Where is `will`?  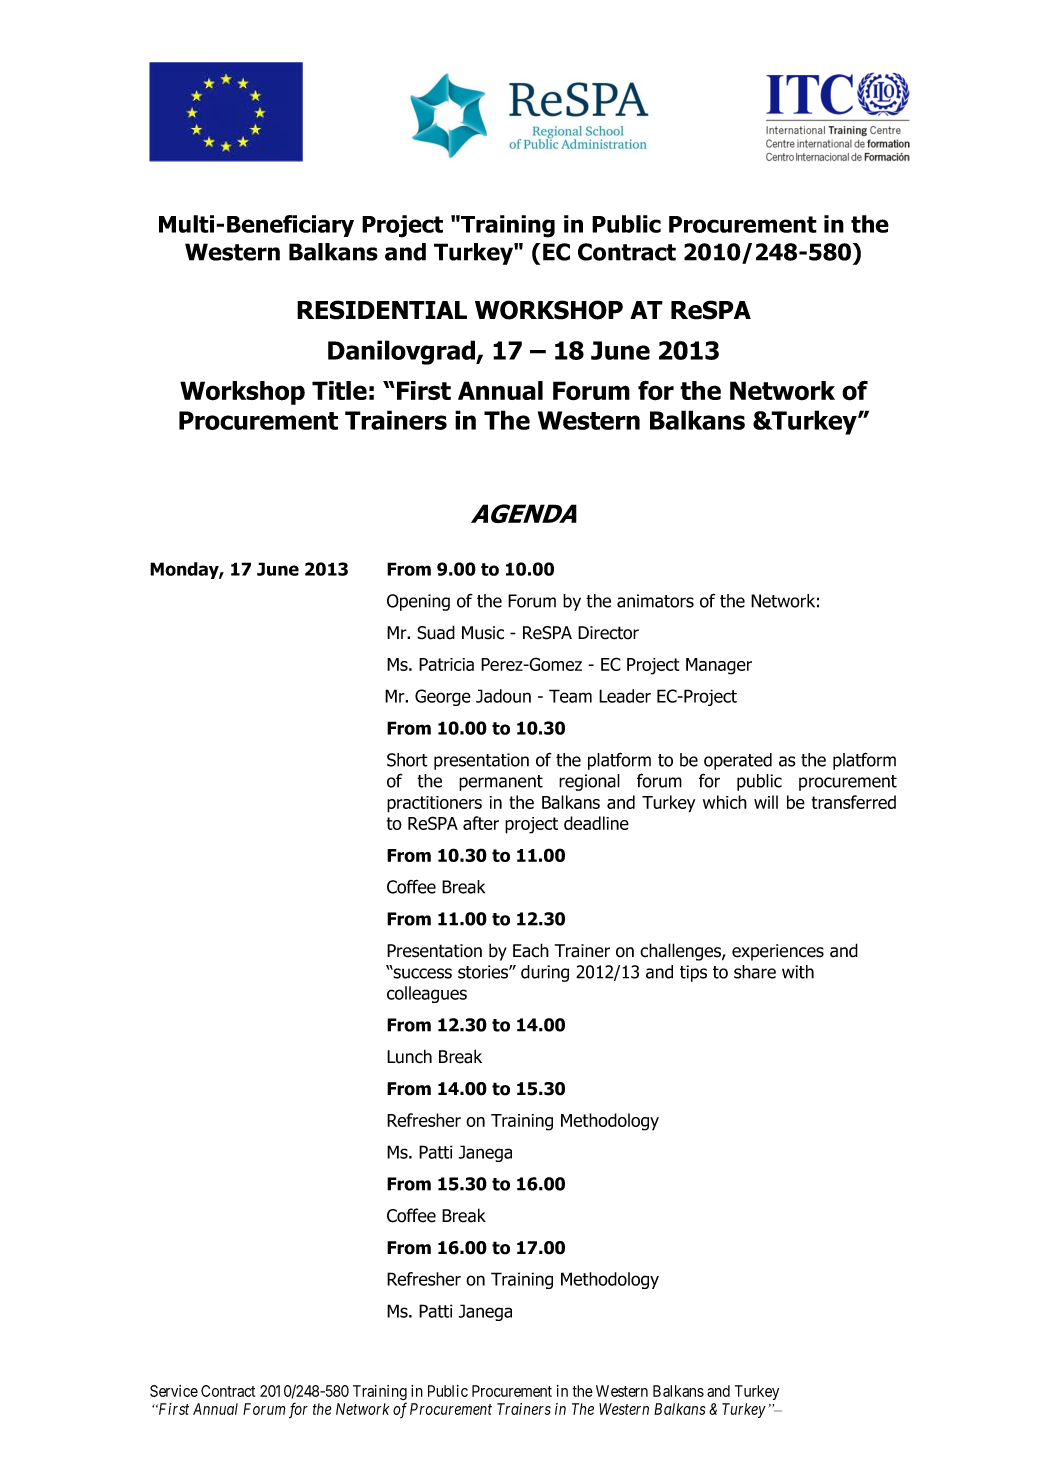 will is located at coordinates (766, 802).
